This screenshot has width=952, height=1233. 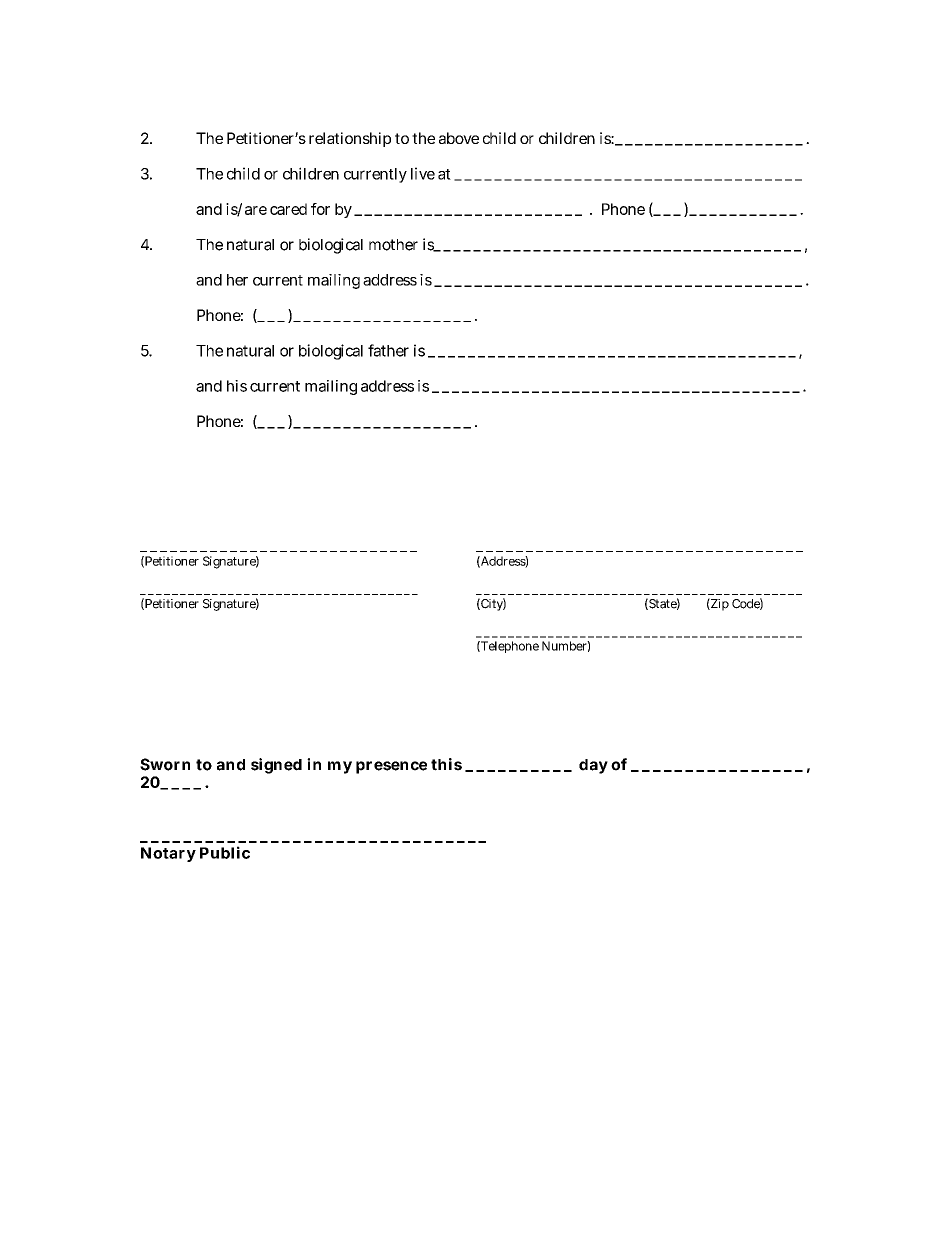 I want to click on live, so click(x=423, y=173).
